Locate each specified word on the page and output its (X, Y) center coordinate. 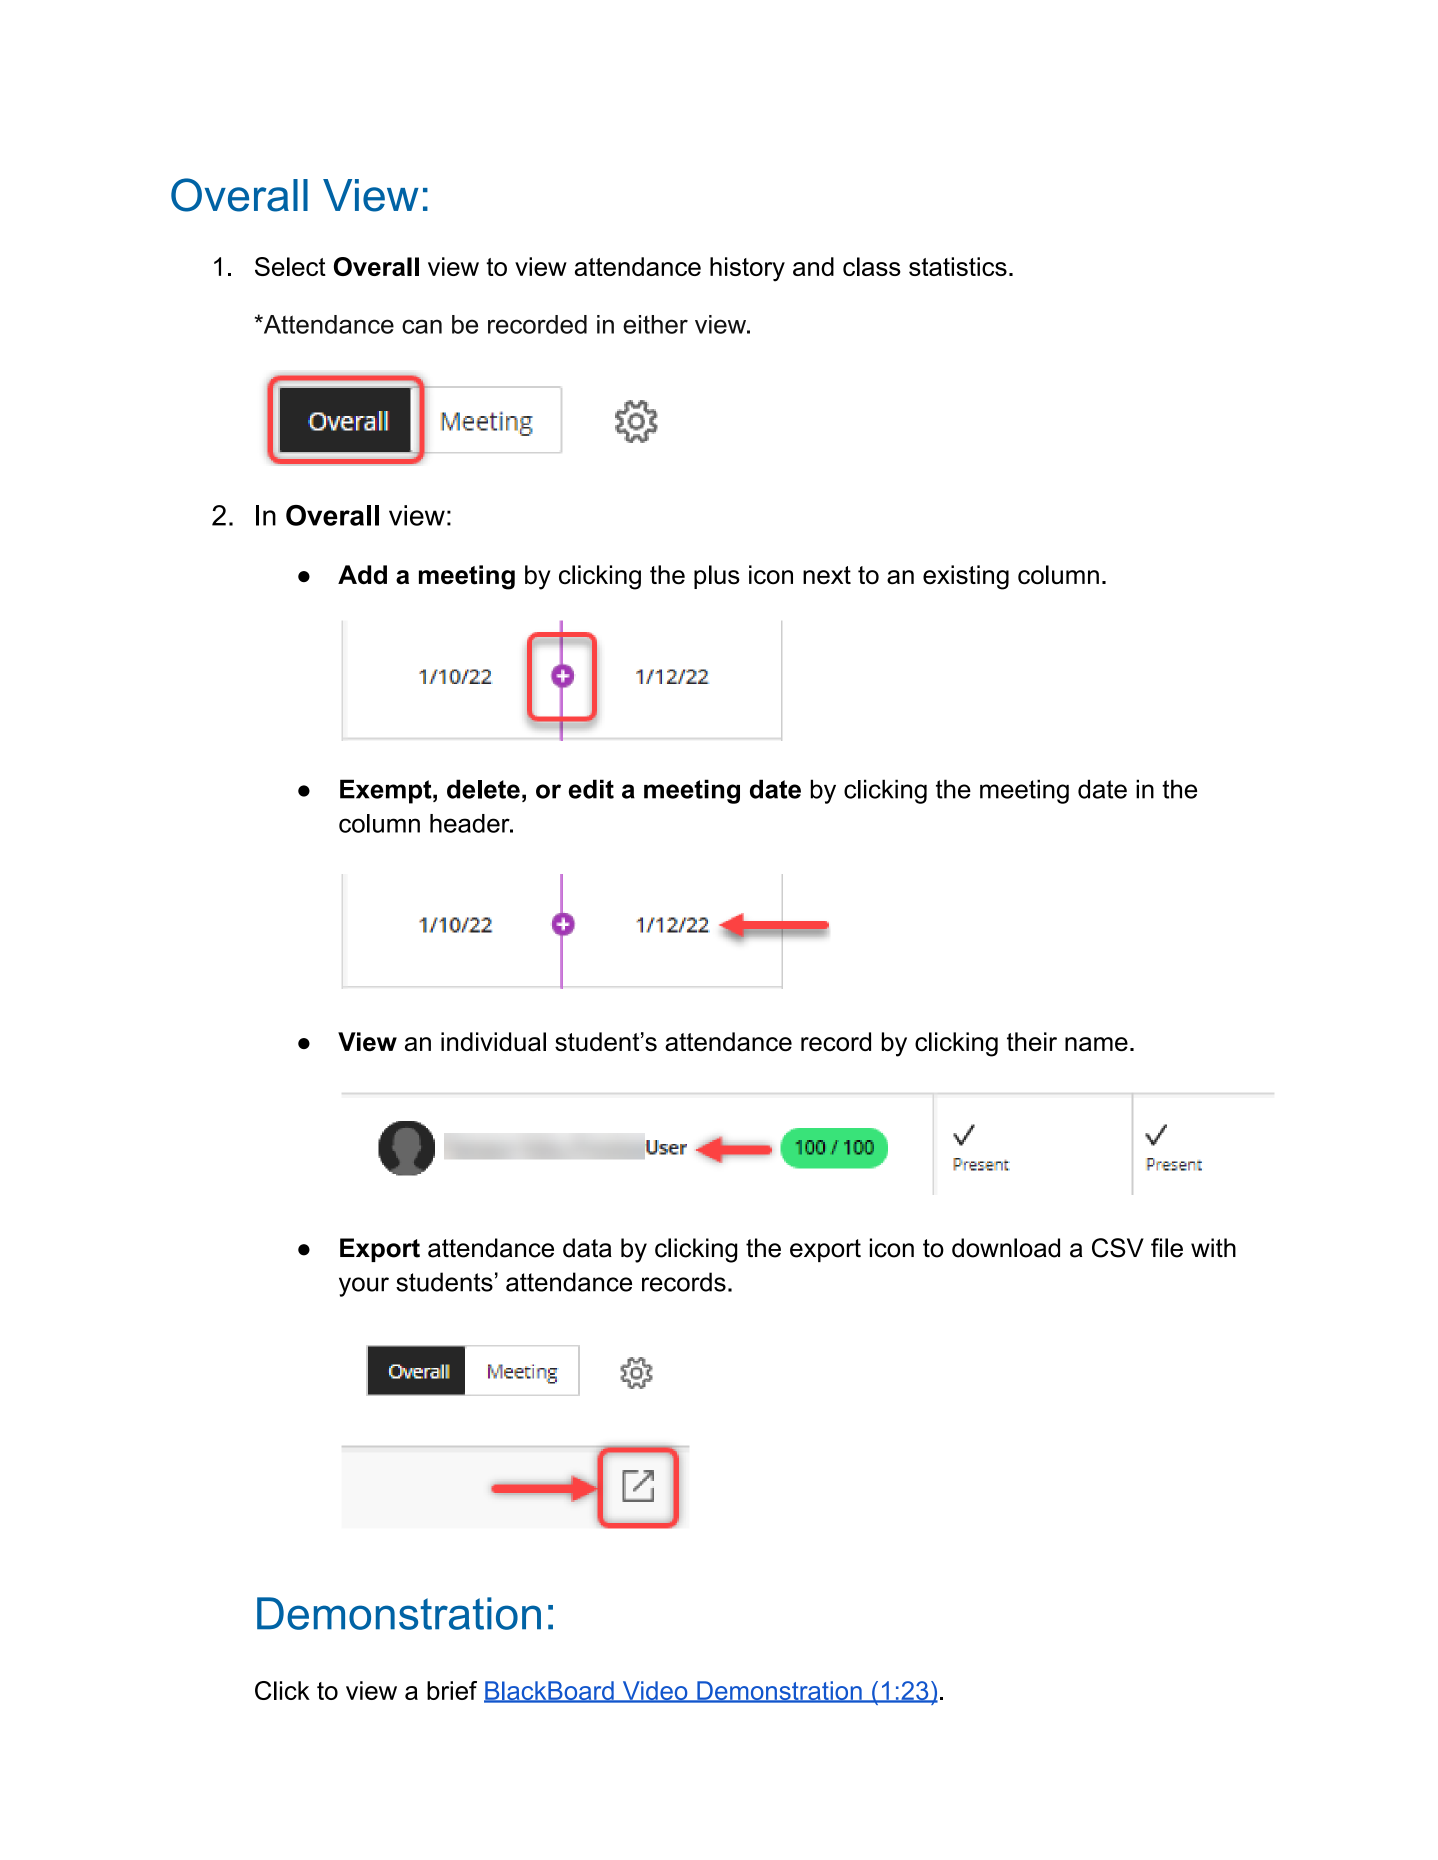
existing (966, 577)
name (1096, 1044)
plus (717, 577)
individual (493, 1041)
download (1006, 1248)
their (1032, 1041)
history (747, 269)
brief (452, 1690)
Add (362, 575)
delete (483, 789)
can (422, 326)
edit (591, 789)
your (364, 1287)
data (587, 1248)
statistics (958, 266)
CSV (1118, 1248)
